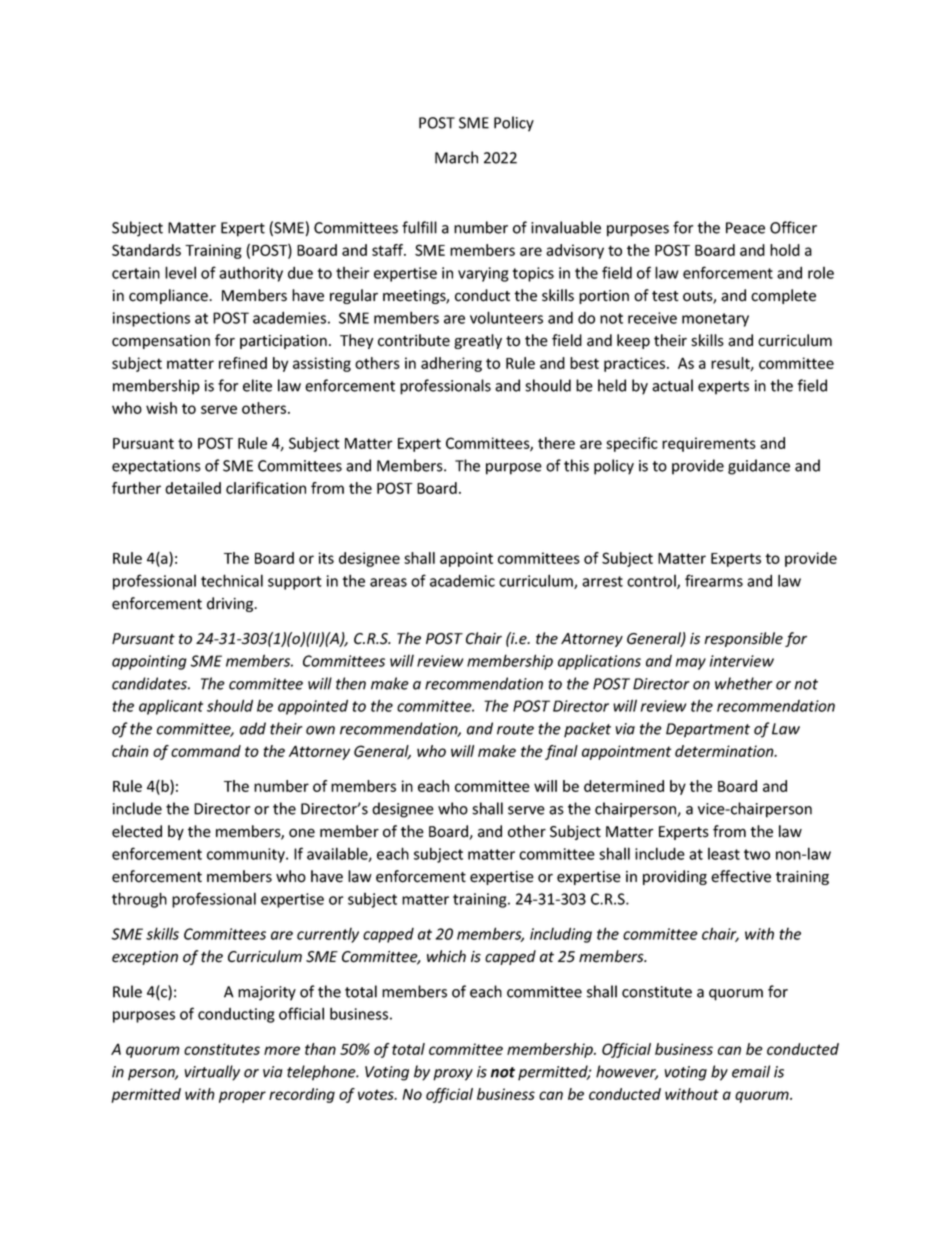 The height and width of the document is (1233, 952). I want to click on email, so click(751, 1071).
